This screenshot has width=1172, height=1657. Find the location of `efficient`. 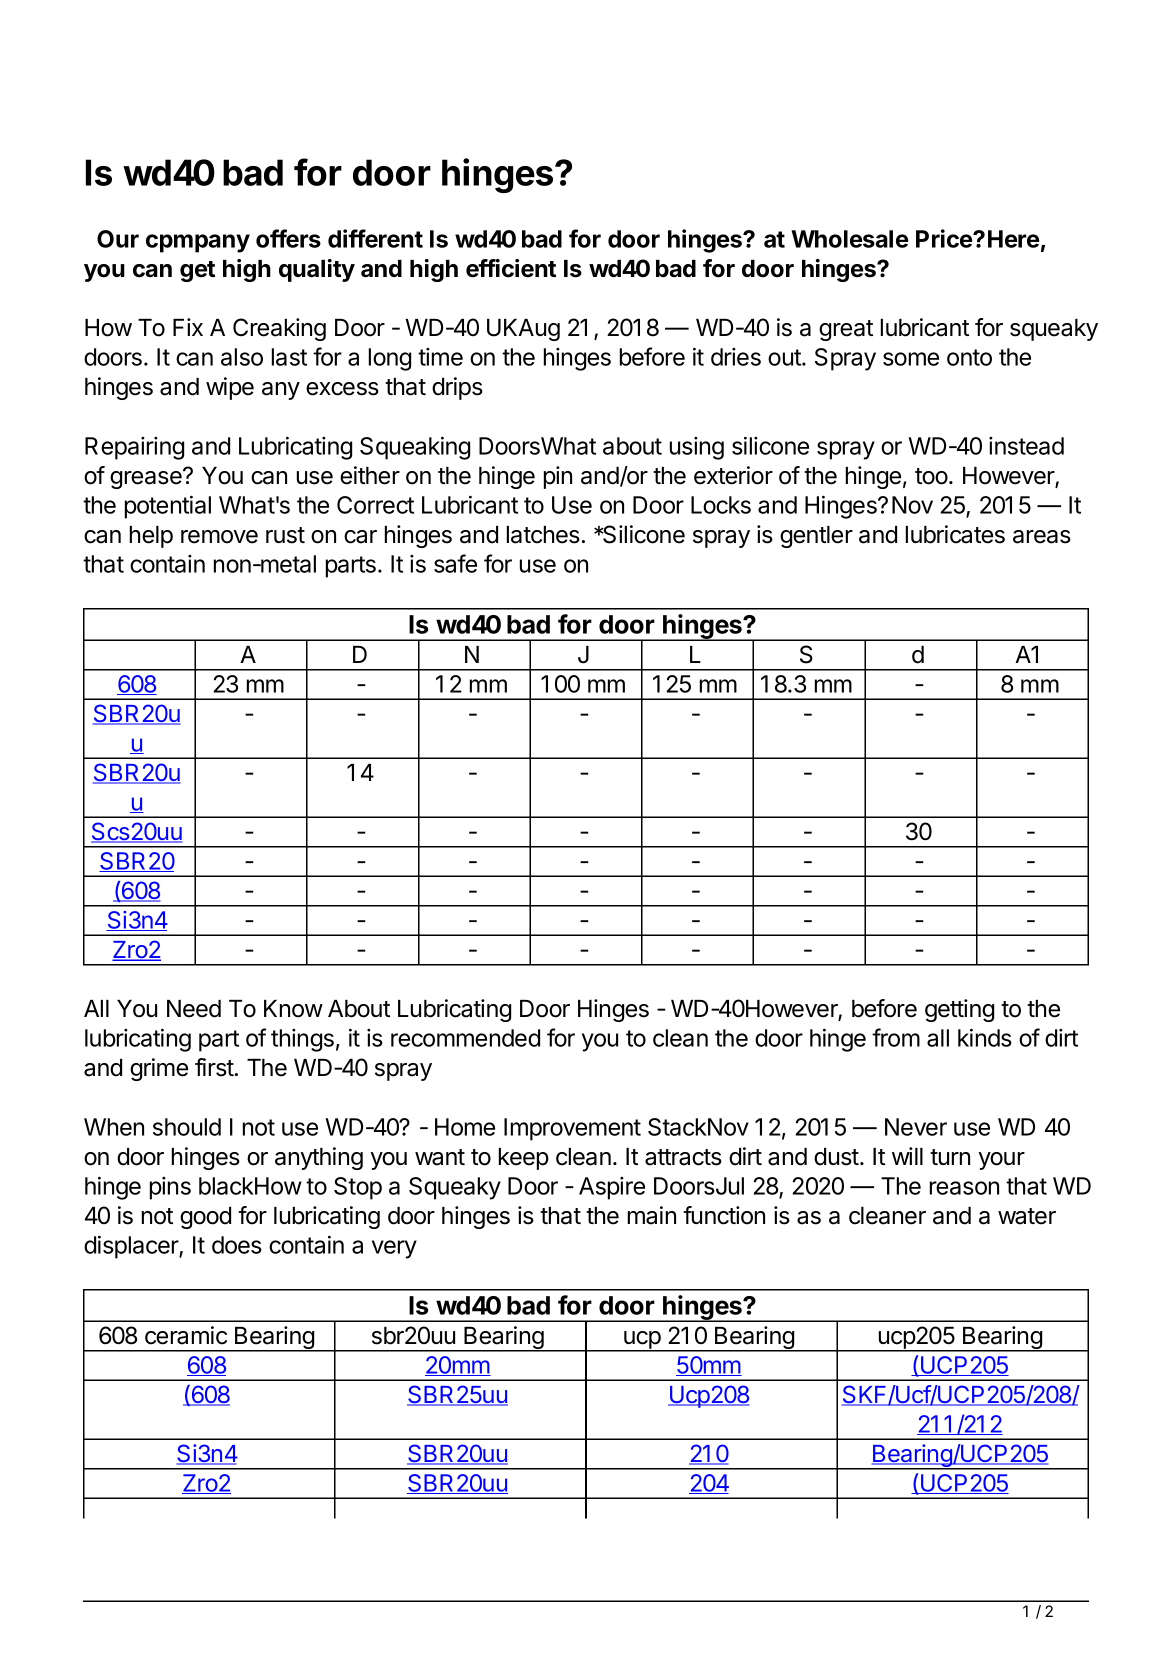

efficient is located at coordinates (511, 268).
